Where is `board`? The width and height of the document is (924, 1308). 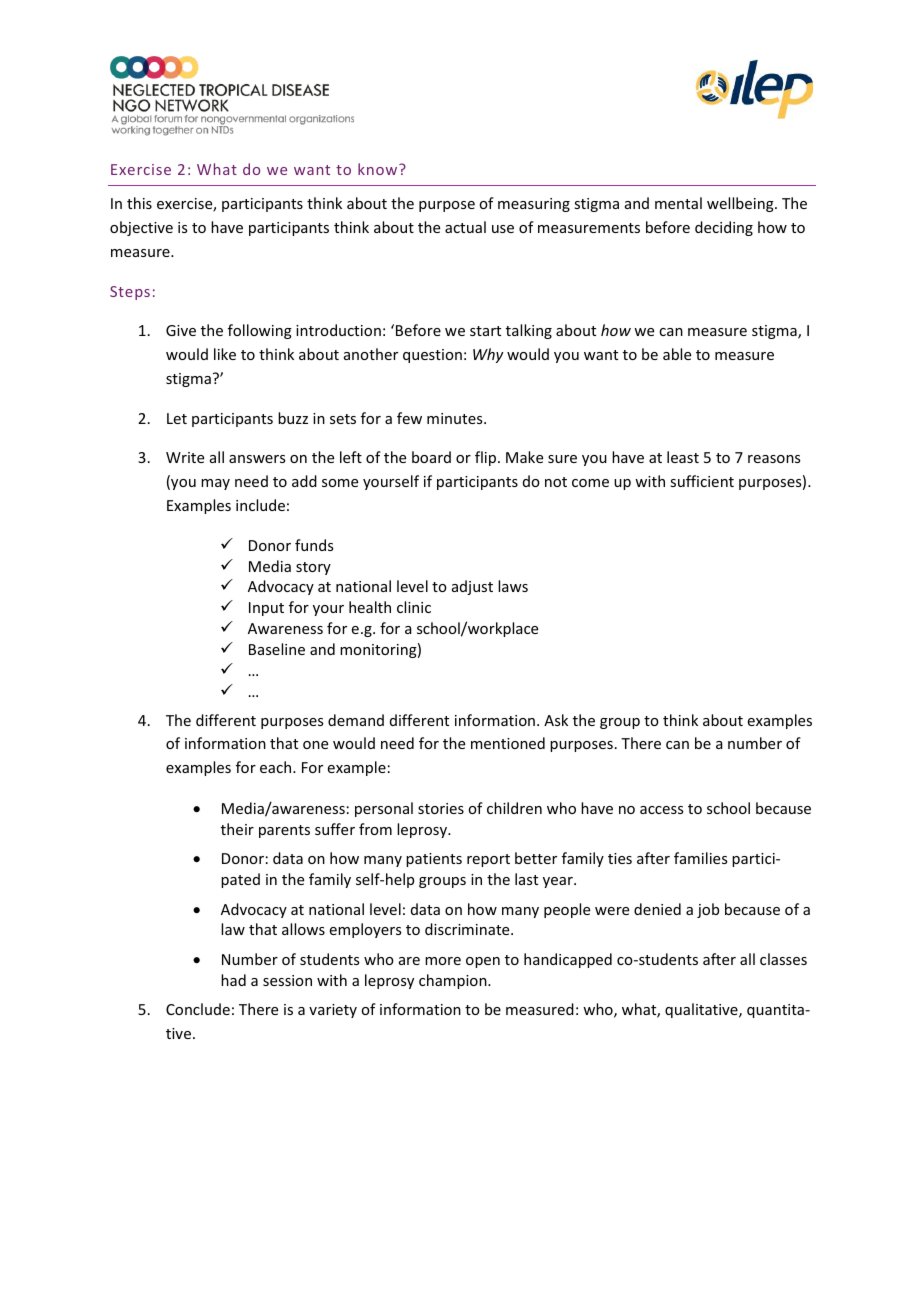 board is located at coordinates (431, 457).
